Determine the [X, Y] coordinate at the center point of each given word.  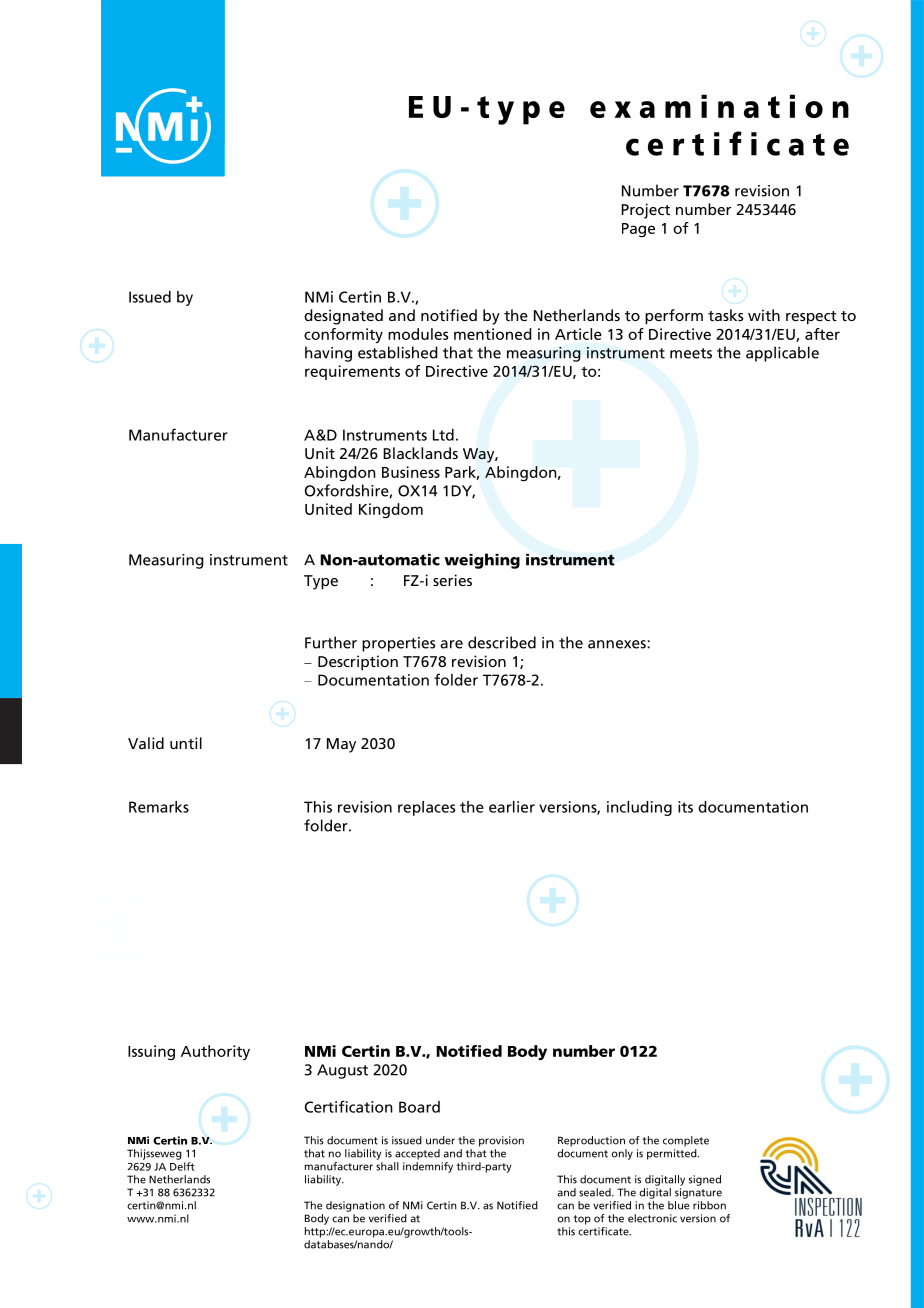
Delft [182, 1166]
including [639, 808]
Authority [215, 1052]
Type [321, 582]
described [502, 642]
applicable [782, 354]
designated [343, 317]
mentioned [493, 334]
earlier [512, 807]
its [685, 807]
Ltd [443, 435]
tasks [726, 315]
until [186, 743]
